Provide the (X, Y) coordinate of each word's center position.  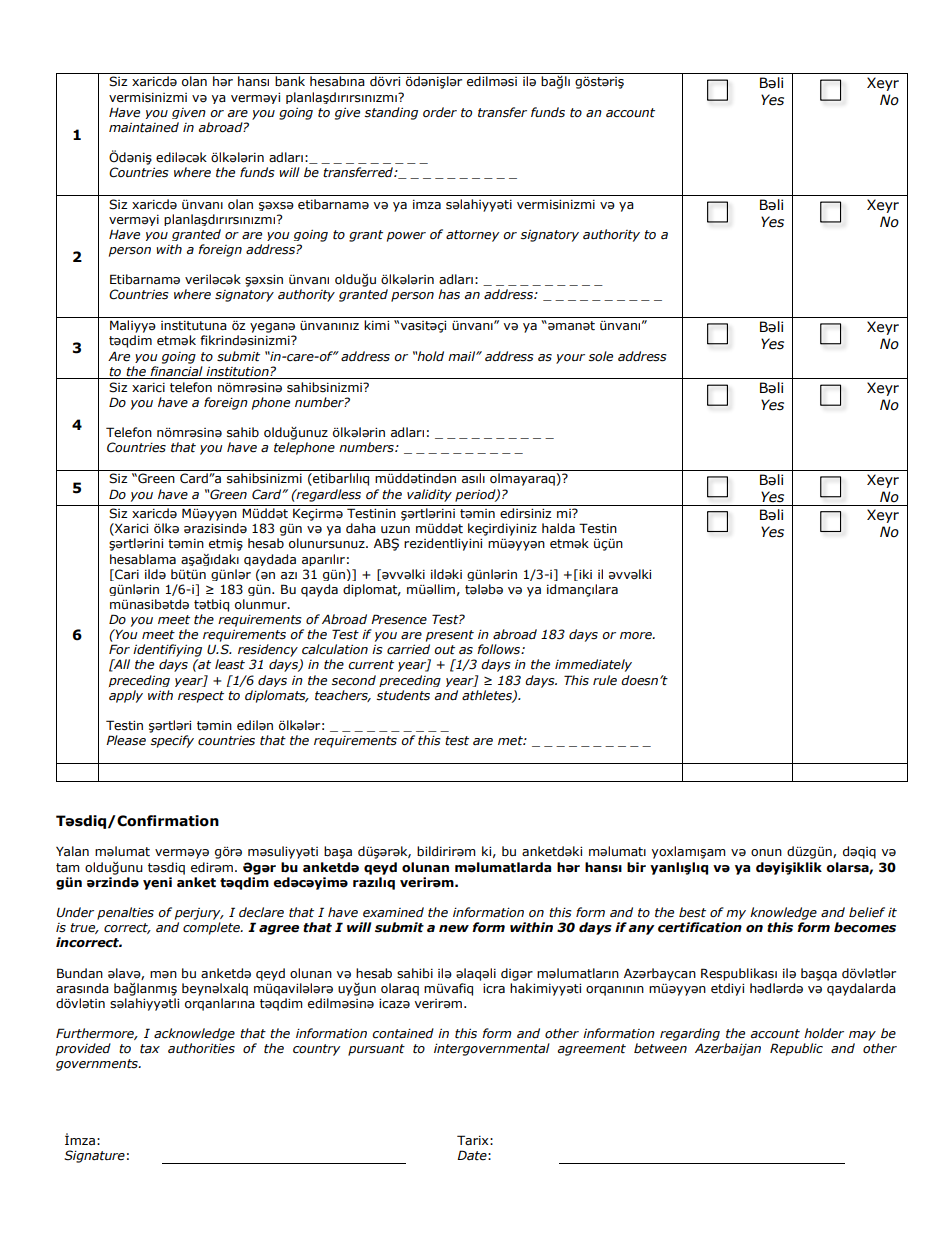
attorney (473, 236)
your (570, 359)
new (454, 929)
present (450, 636)
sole (600, 356)
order (440, 112)
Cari (126, 575)
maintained (144, 127)
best (692, 912)
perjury (199, 914)
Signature (94, 1156)
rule (605, 680)
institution (238, 372)
